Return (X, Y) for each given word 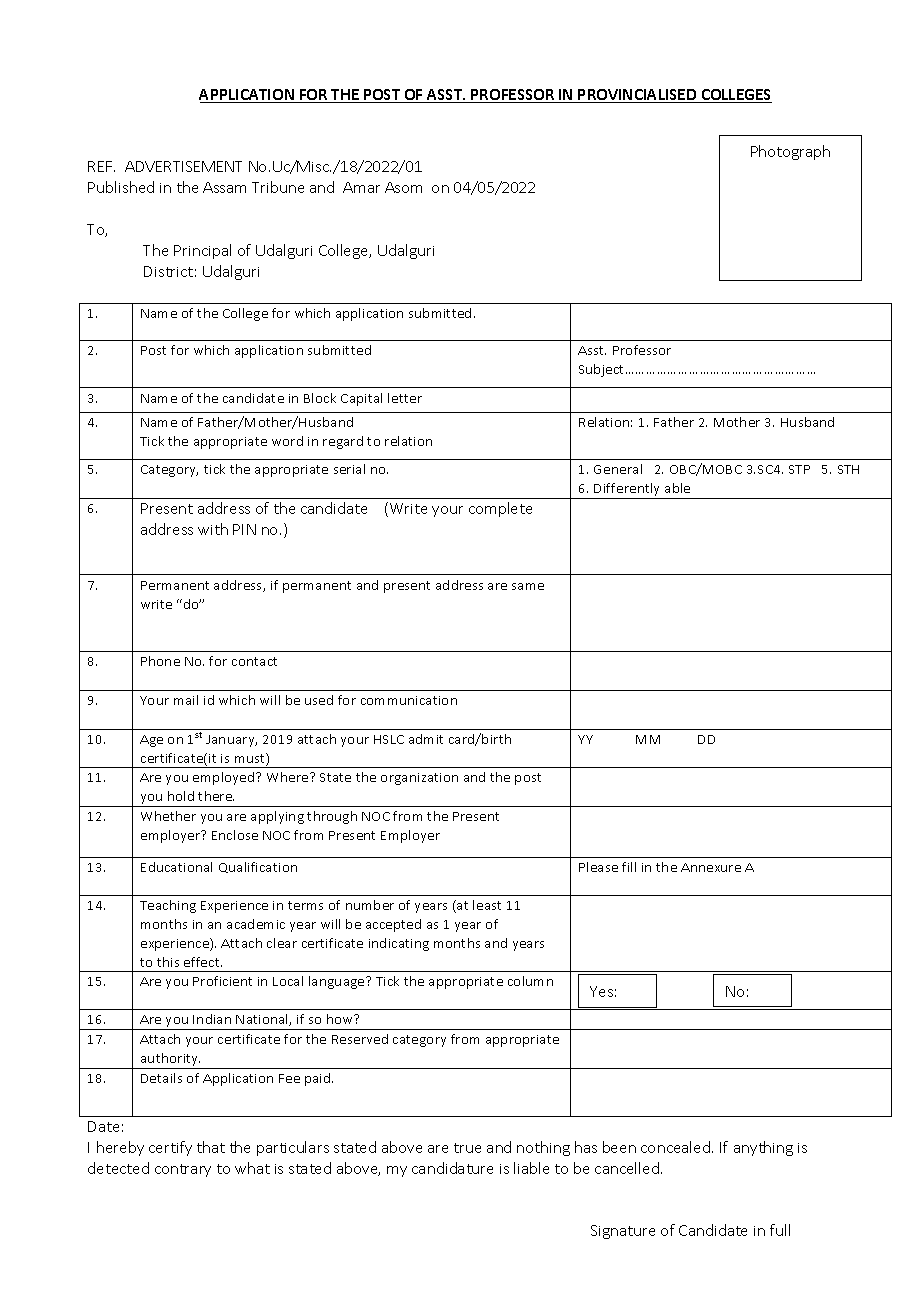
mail (186, 700)
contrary (183, 1170)
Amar (361, 187)
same (528, 586)
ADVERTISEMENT (183, 166)
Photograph (790, 152)
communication (409, 700)
